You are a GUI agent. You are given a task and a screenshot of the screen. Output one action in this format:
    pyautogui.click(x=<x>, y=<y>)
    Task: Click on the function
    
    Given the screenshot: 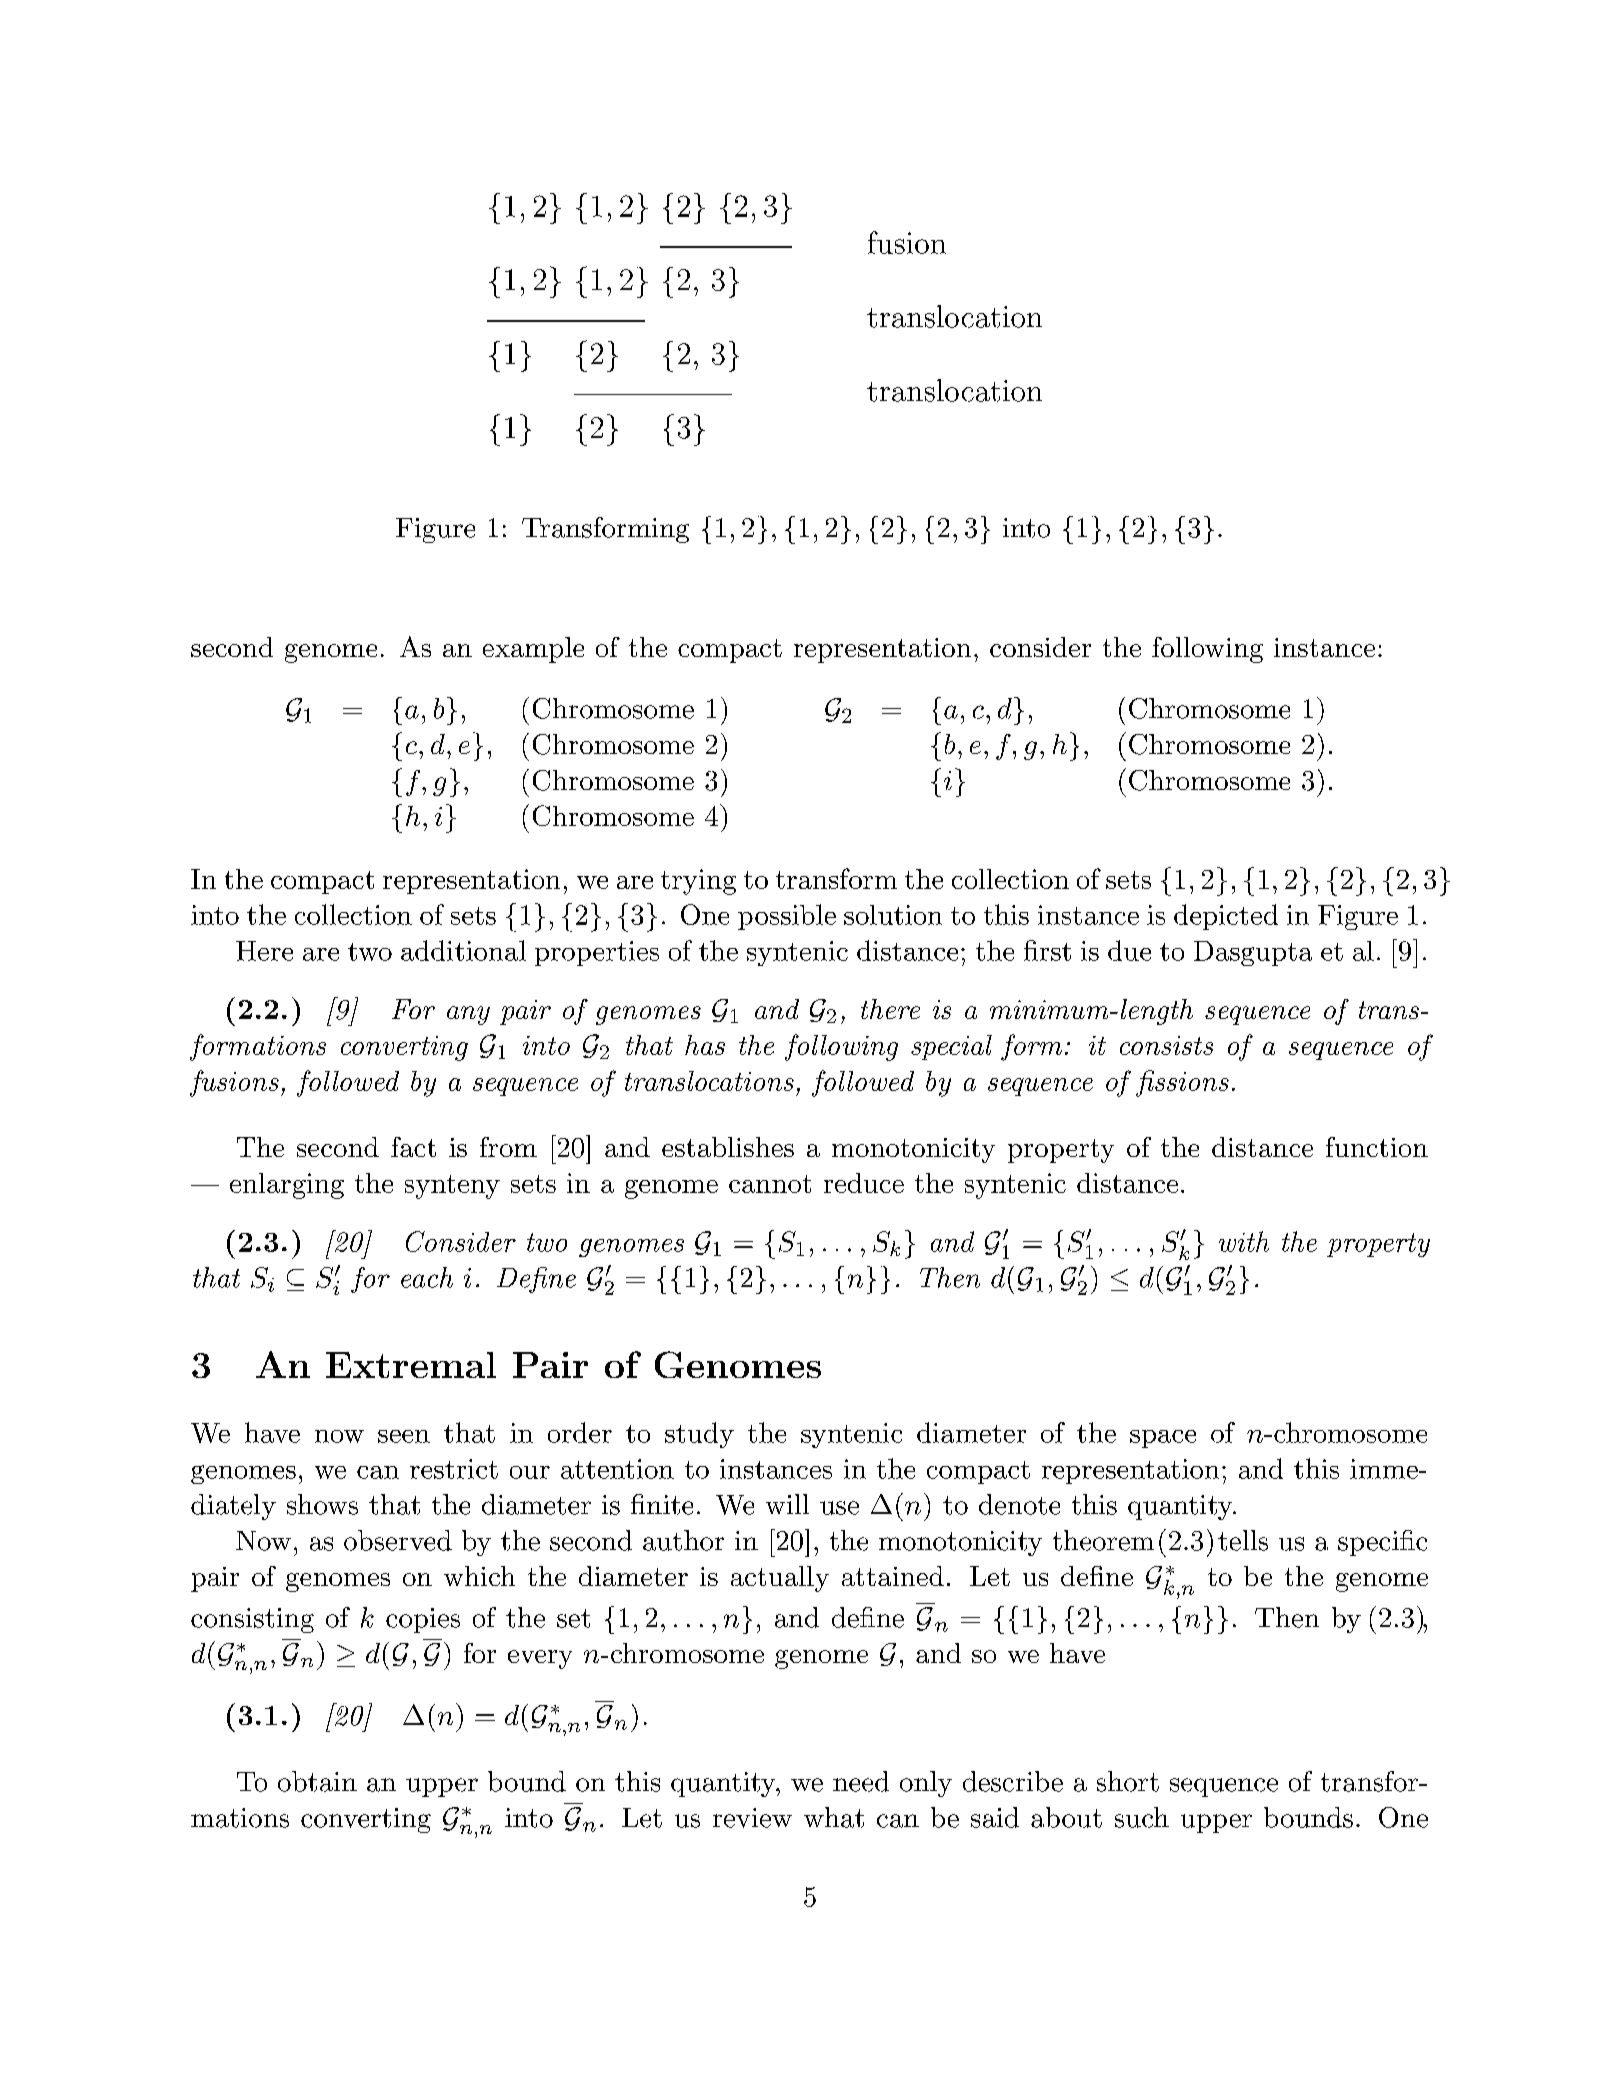 What is the action you would take?
    pyautogui.click(x=1377, y=1147)
